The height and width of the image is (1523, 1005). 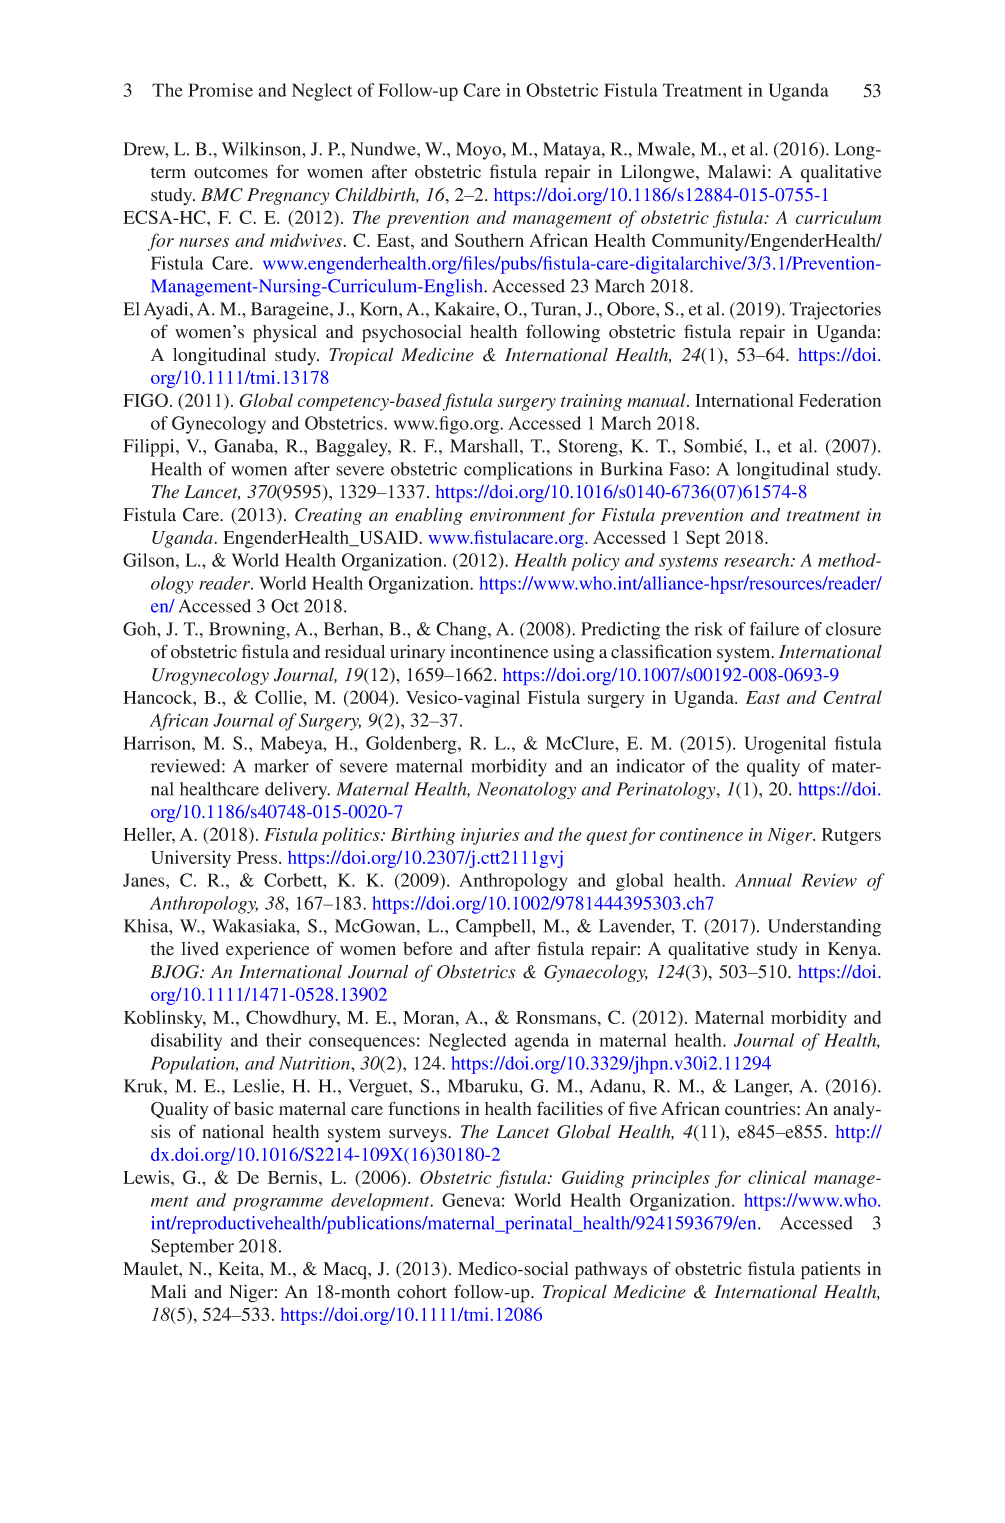 What do you see at coordinates (248, 631) in the image?
I see `Browning` at bounding box center [248, 631].
